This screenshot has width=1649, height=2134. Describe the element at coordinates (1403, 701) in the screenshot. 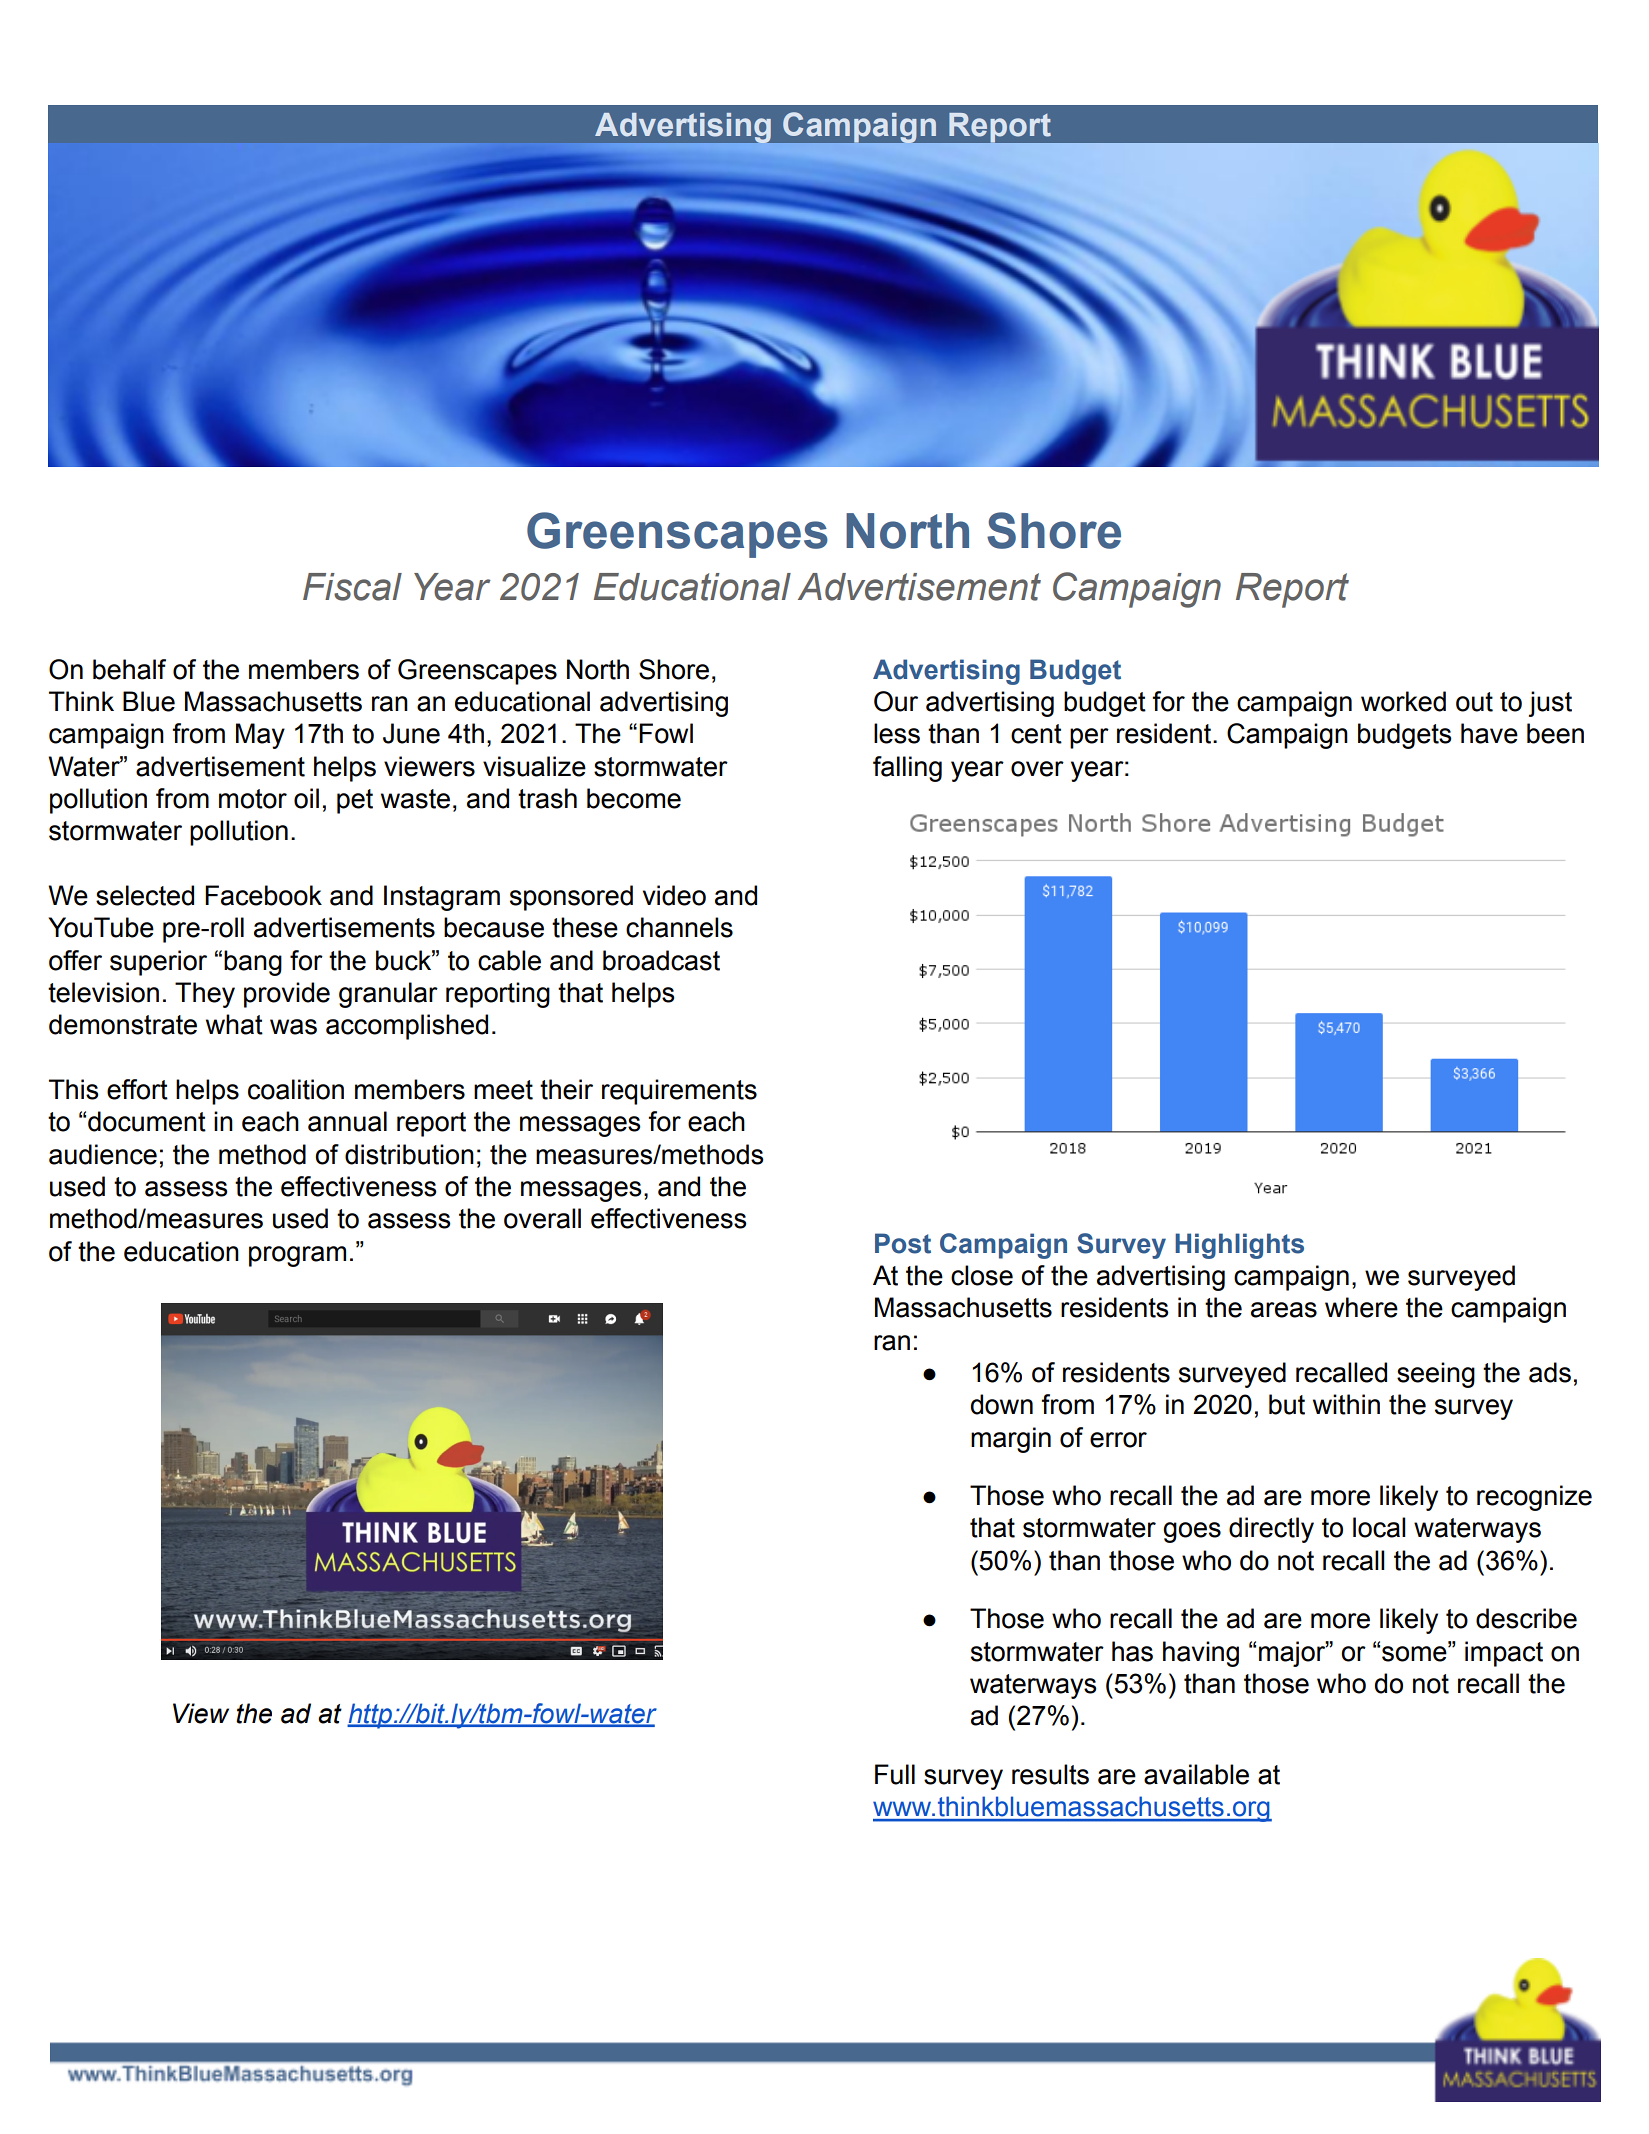

I see `worked` at that location.
